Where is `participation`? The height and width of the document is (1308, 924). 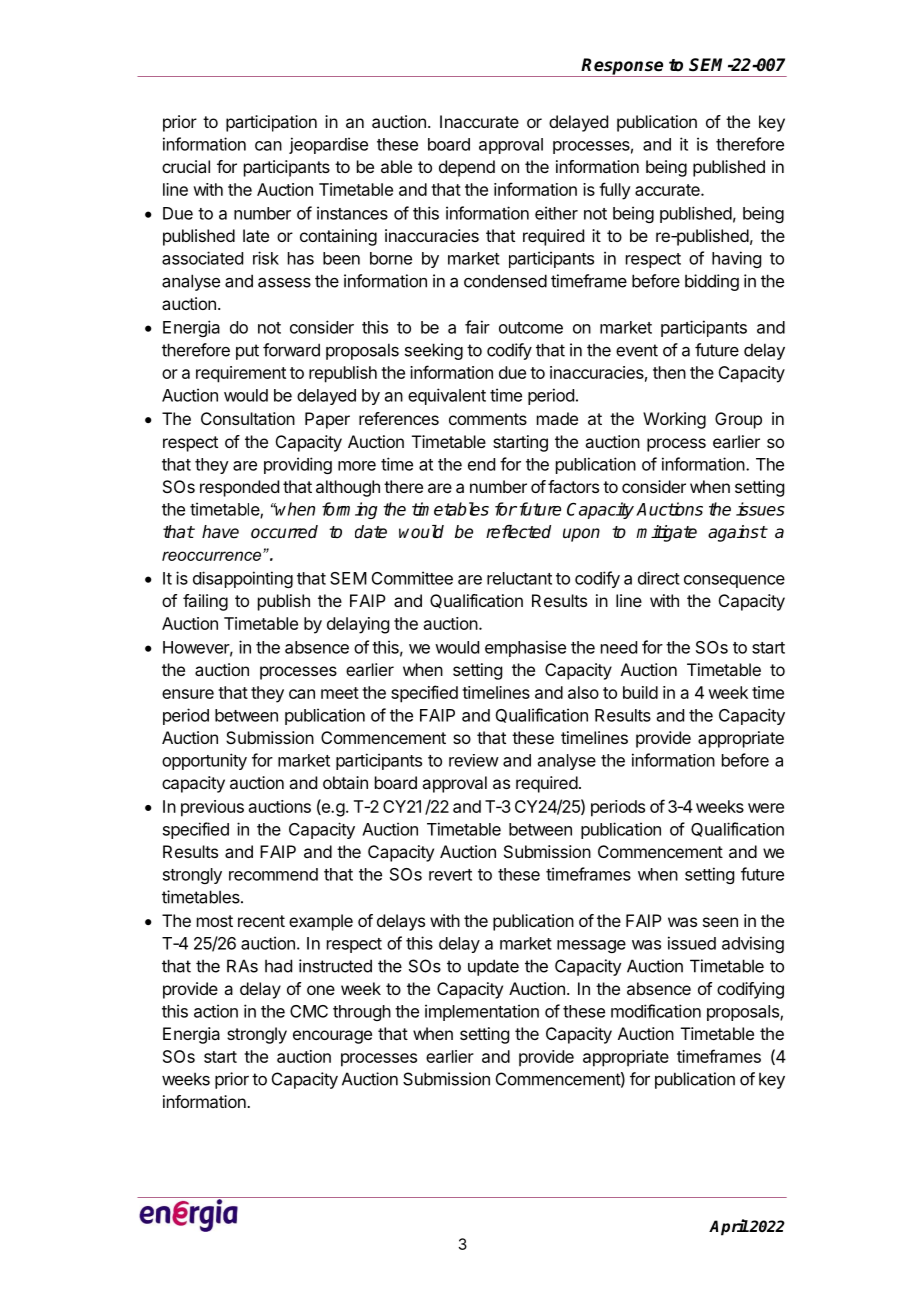 participation is located at coordinates (271, 123).
